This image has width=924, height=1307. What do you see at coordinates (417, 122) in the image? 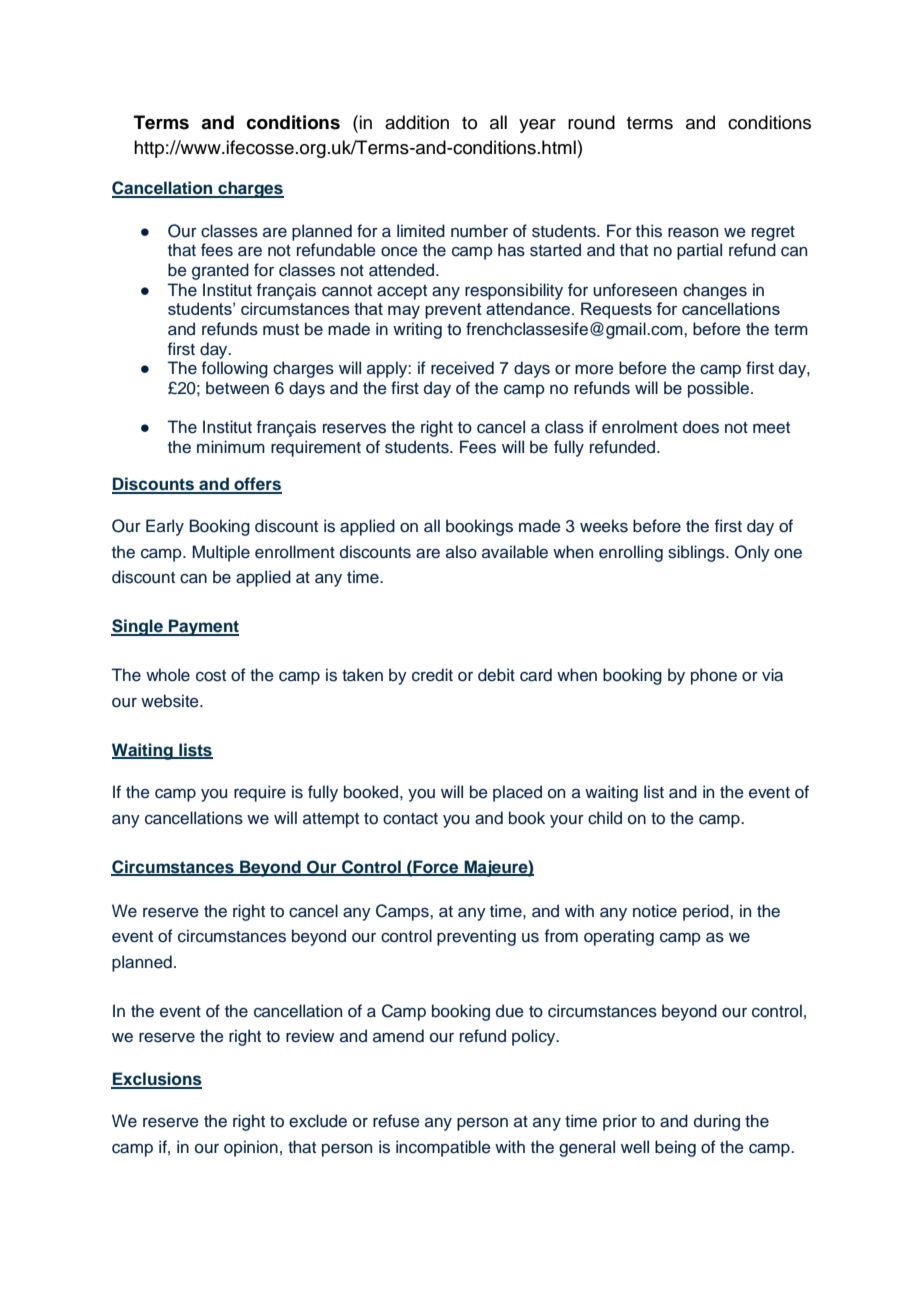
I see `addition` at bounding box center [417, 122].
